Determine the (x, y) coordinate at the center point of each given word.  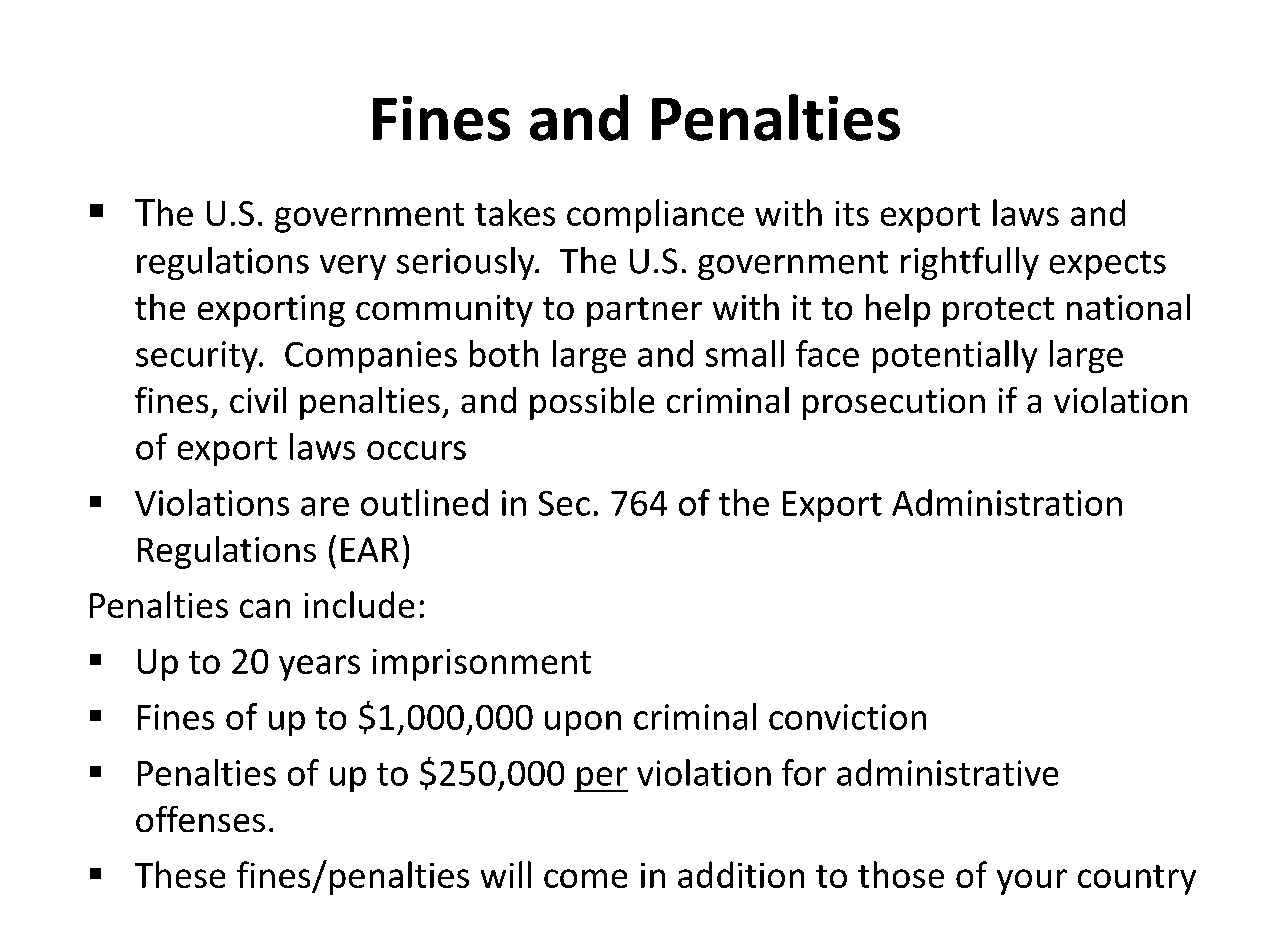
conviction (847, 717)
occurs (416, 450)
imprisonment (482, 665)
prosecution (894, 404)
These (180, 874)
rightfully (970, 263)
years (319, 668)
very (353, 267)
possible (592, 403)
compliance (655, 216)
